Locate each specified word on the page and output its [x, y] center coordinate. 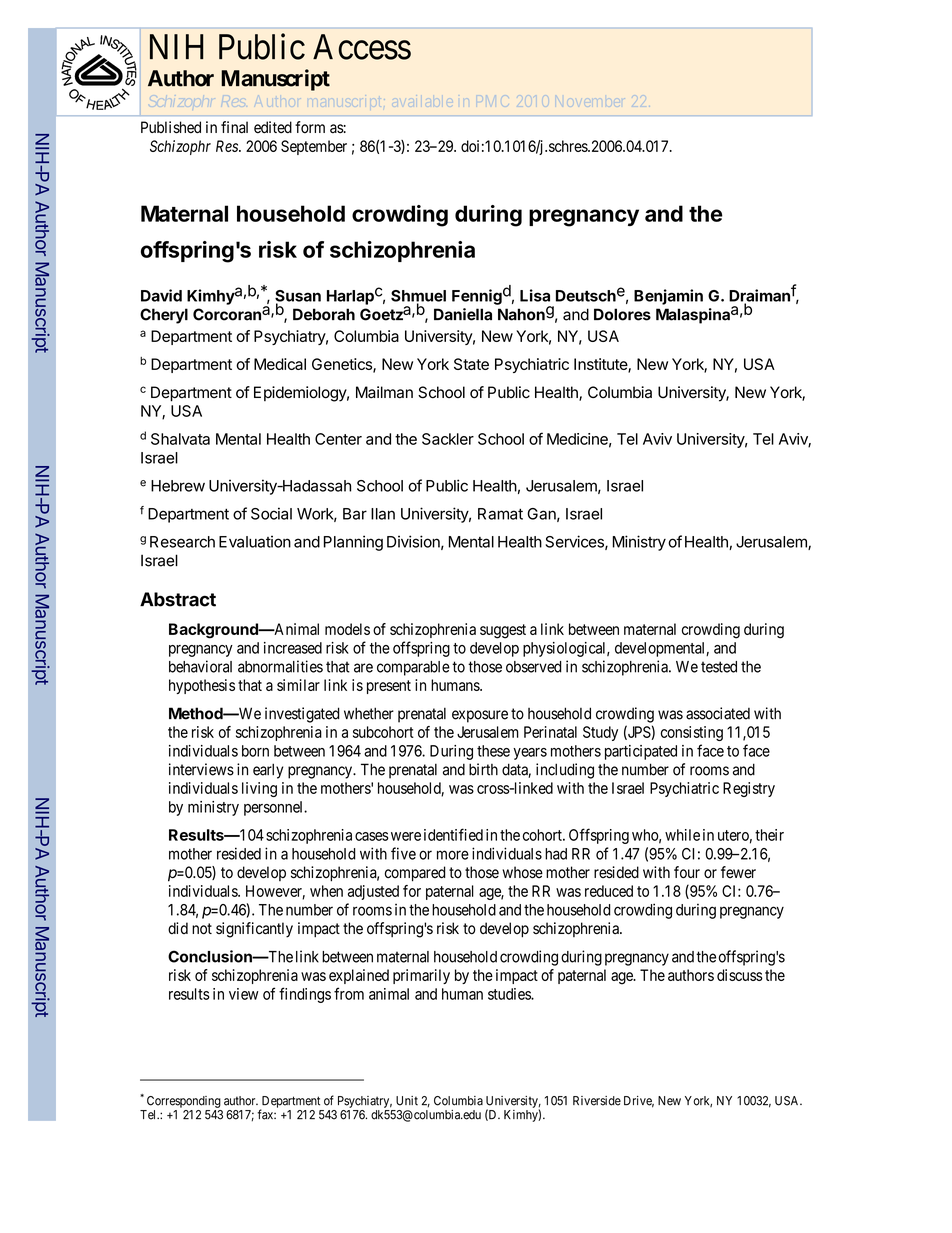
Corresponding [184, 1102]
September [314, 147]
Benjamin [668, 297]
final [234, 127]
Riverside [597, 1101]
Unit [407, 1101]
